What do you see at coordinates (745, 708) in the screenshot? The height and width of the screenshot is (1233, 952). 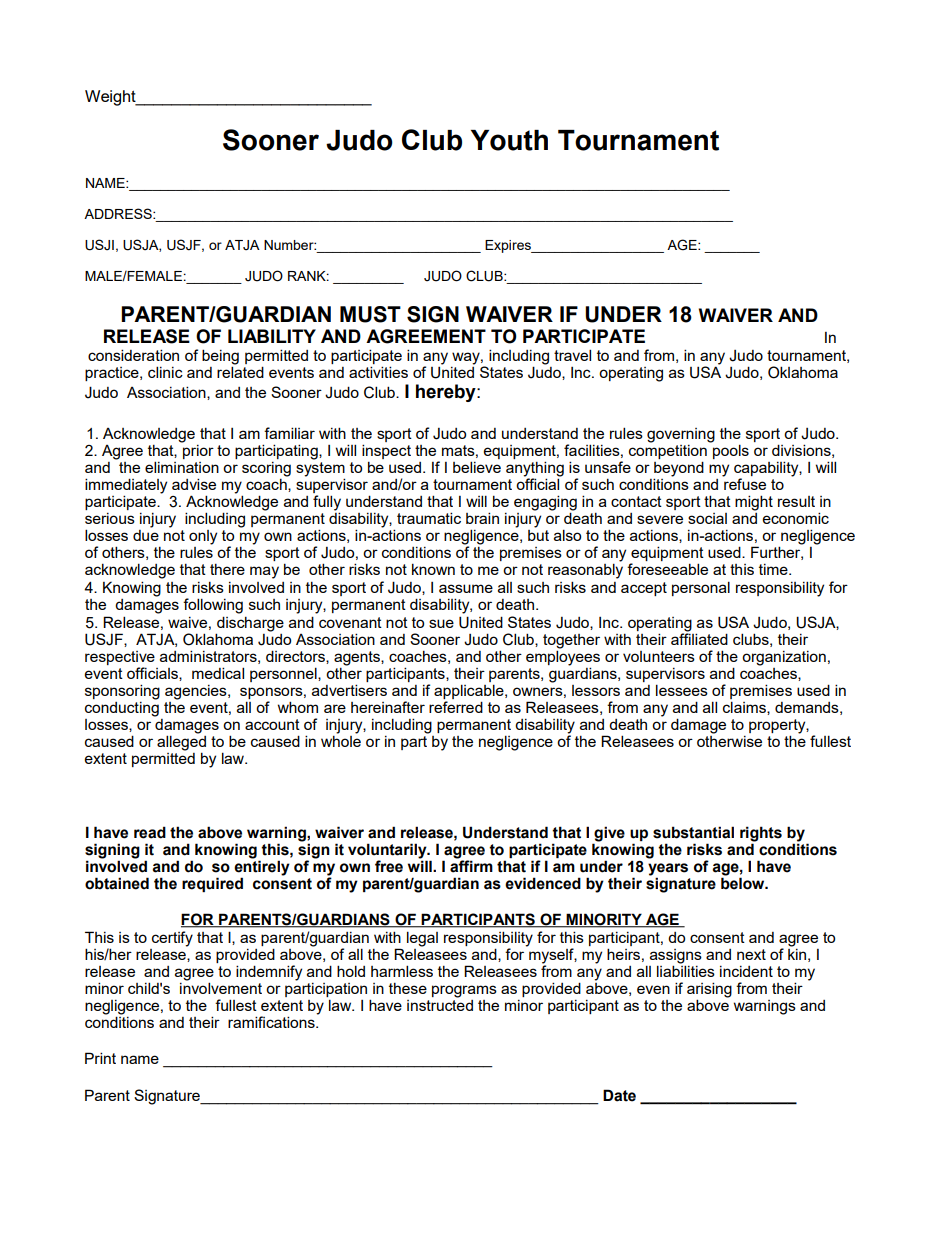 I see `claims` at bounding box center [745, 708].
